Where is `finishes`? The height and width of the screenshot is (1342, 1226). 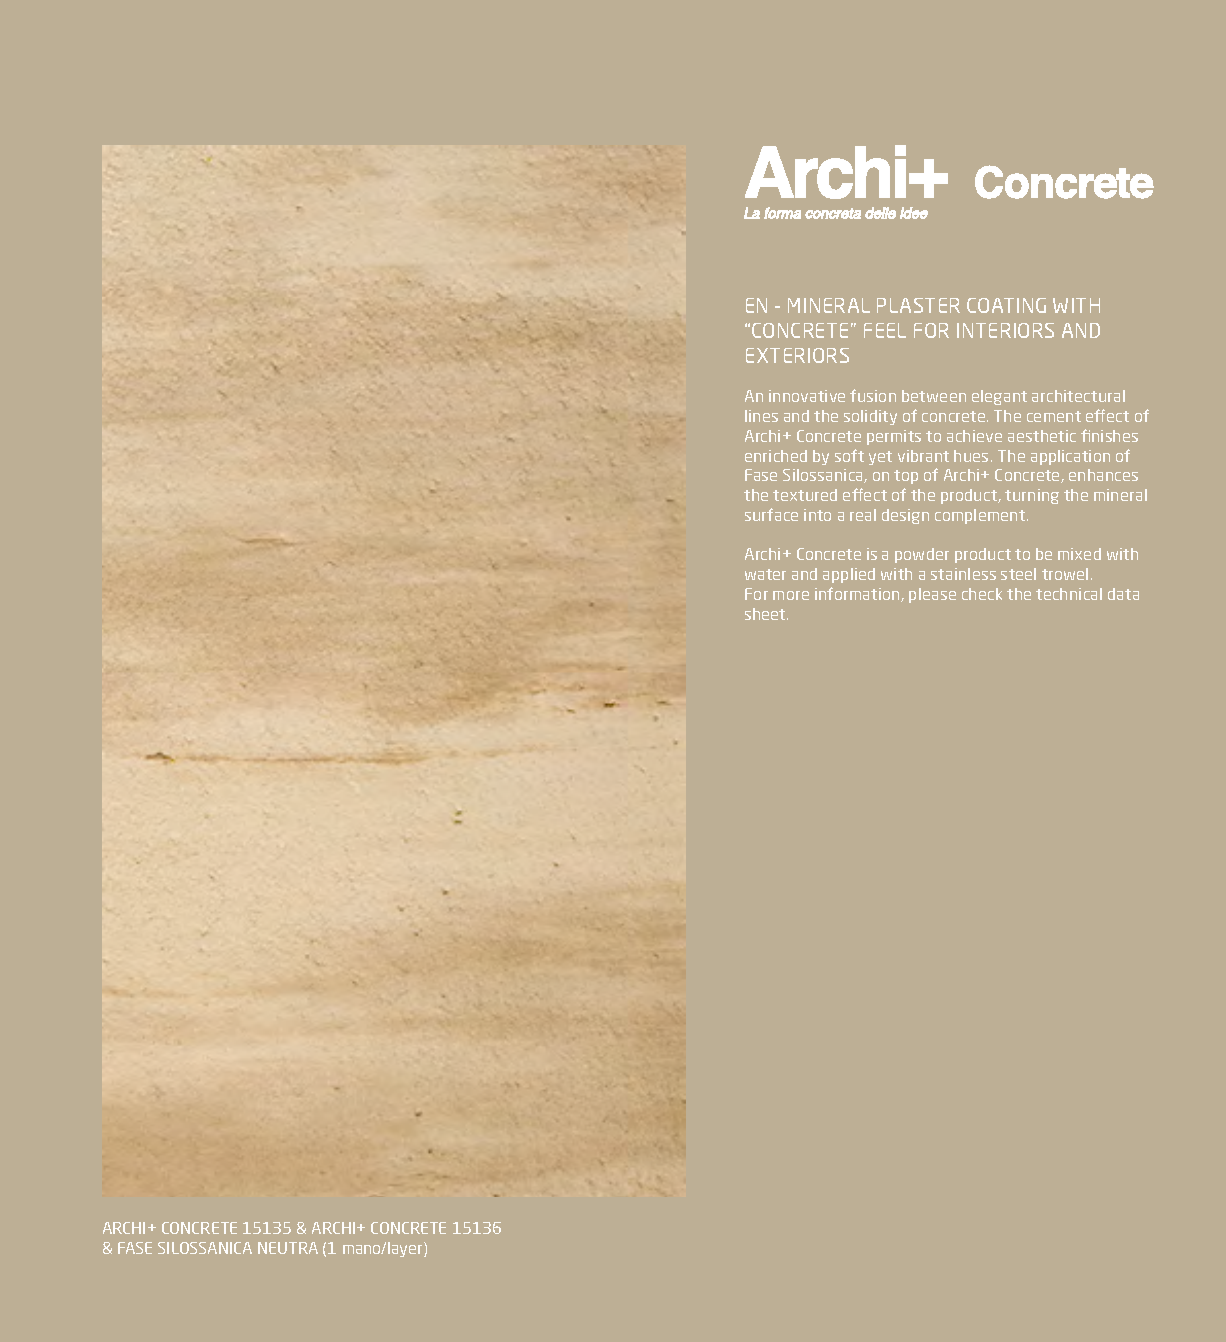
finishes is located at coordinates (1109, 435).
